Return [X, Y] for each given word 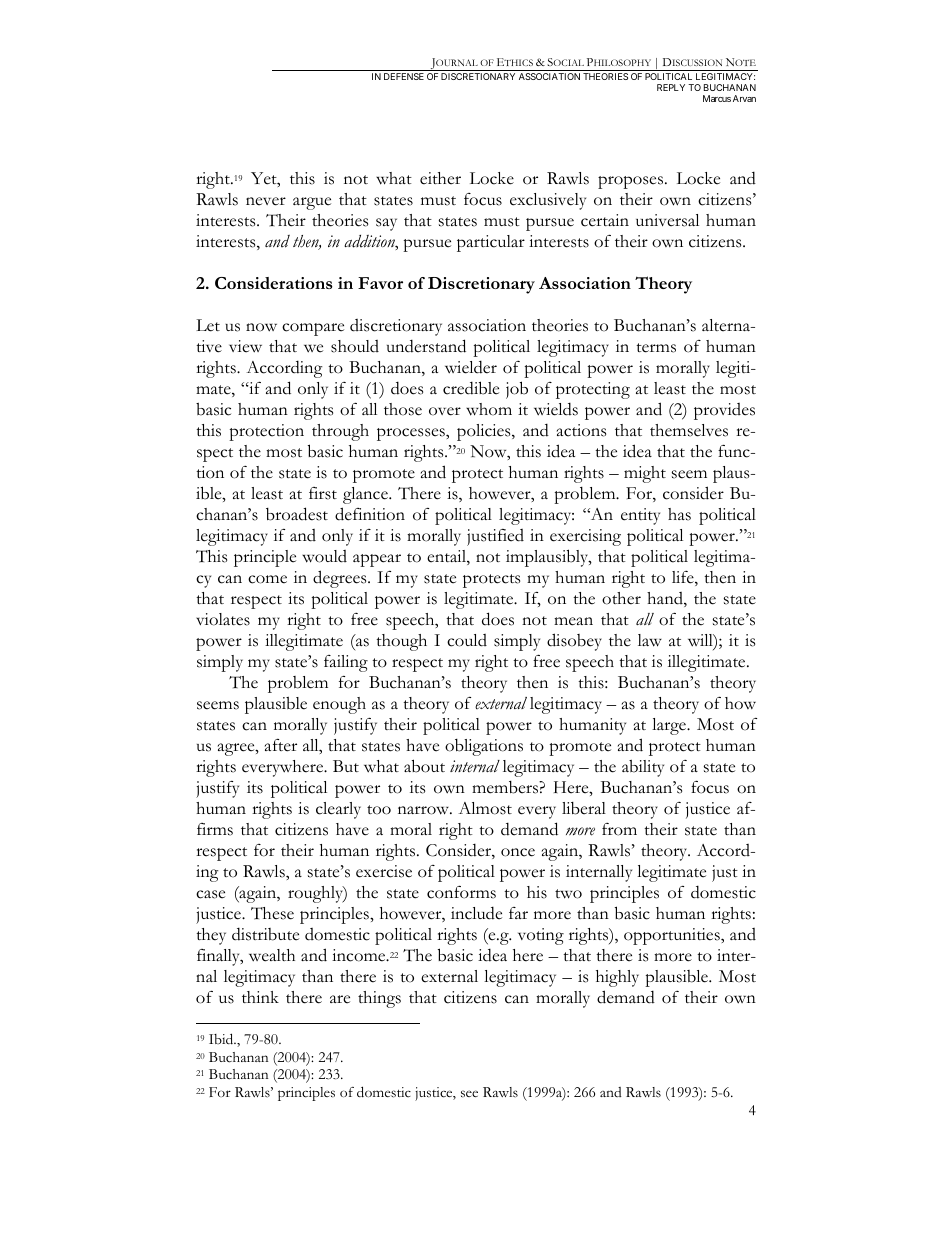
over [445, 411]
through [340, 432]
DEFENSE [404, 76]
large [670, 726]
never [266, 201]
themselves [689, 430]
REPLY [671, 87]
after [281, 745]
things [379, 999]
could [467, 640]
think [260, 997]
